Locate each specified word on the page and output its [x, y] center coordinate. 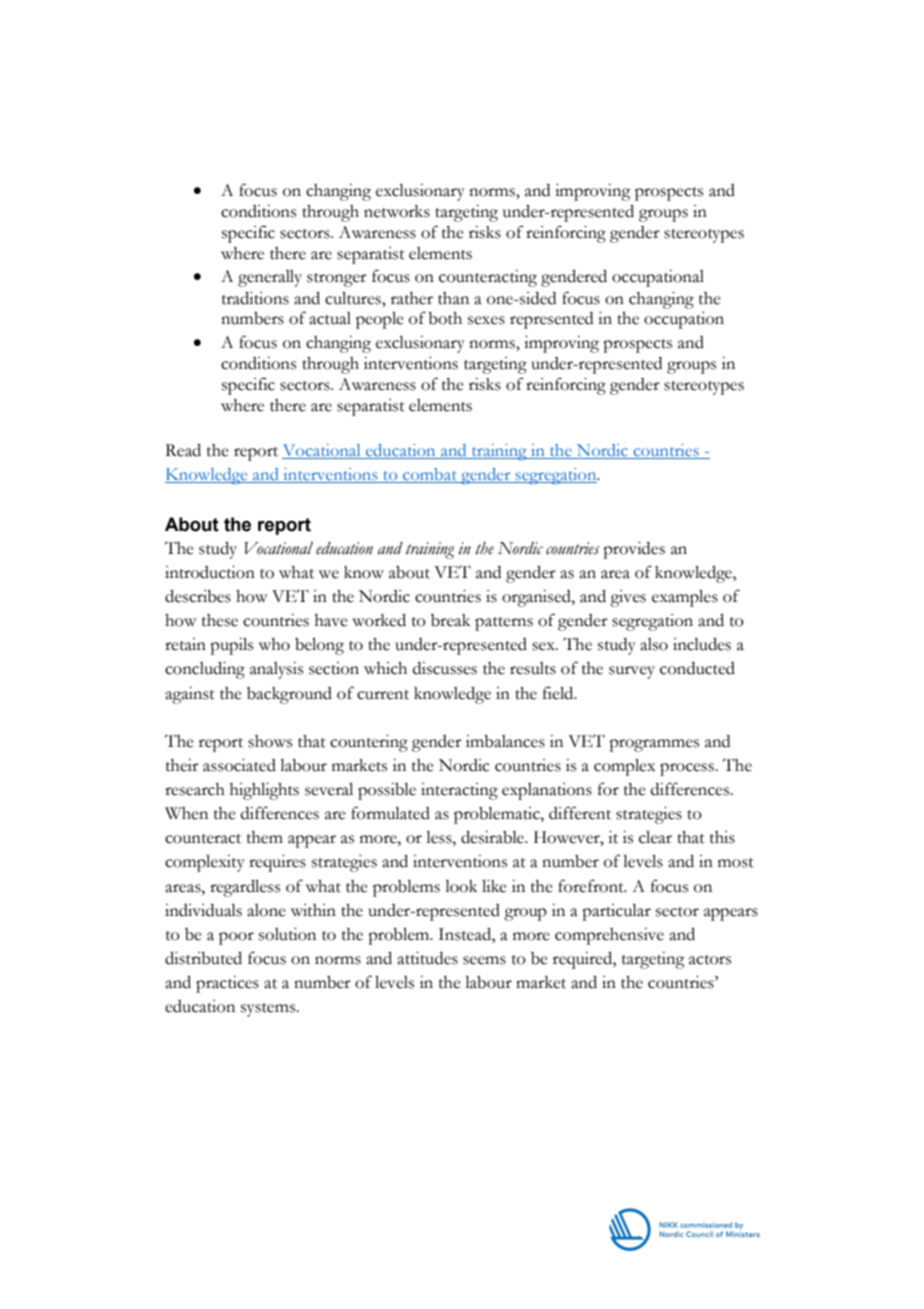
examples [685, 598]
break [450, 620]
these [220, 620]
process [688, 769]
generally [270, 278]
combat [430, 475]
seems [484, 960]
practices [227, 984]
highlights [264, 791]
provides [634, 550]
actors [710, 960]
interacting [459, 791]
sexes [486, 320]
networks [397, 211]
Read [183, 450]
